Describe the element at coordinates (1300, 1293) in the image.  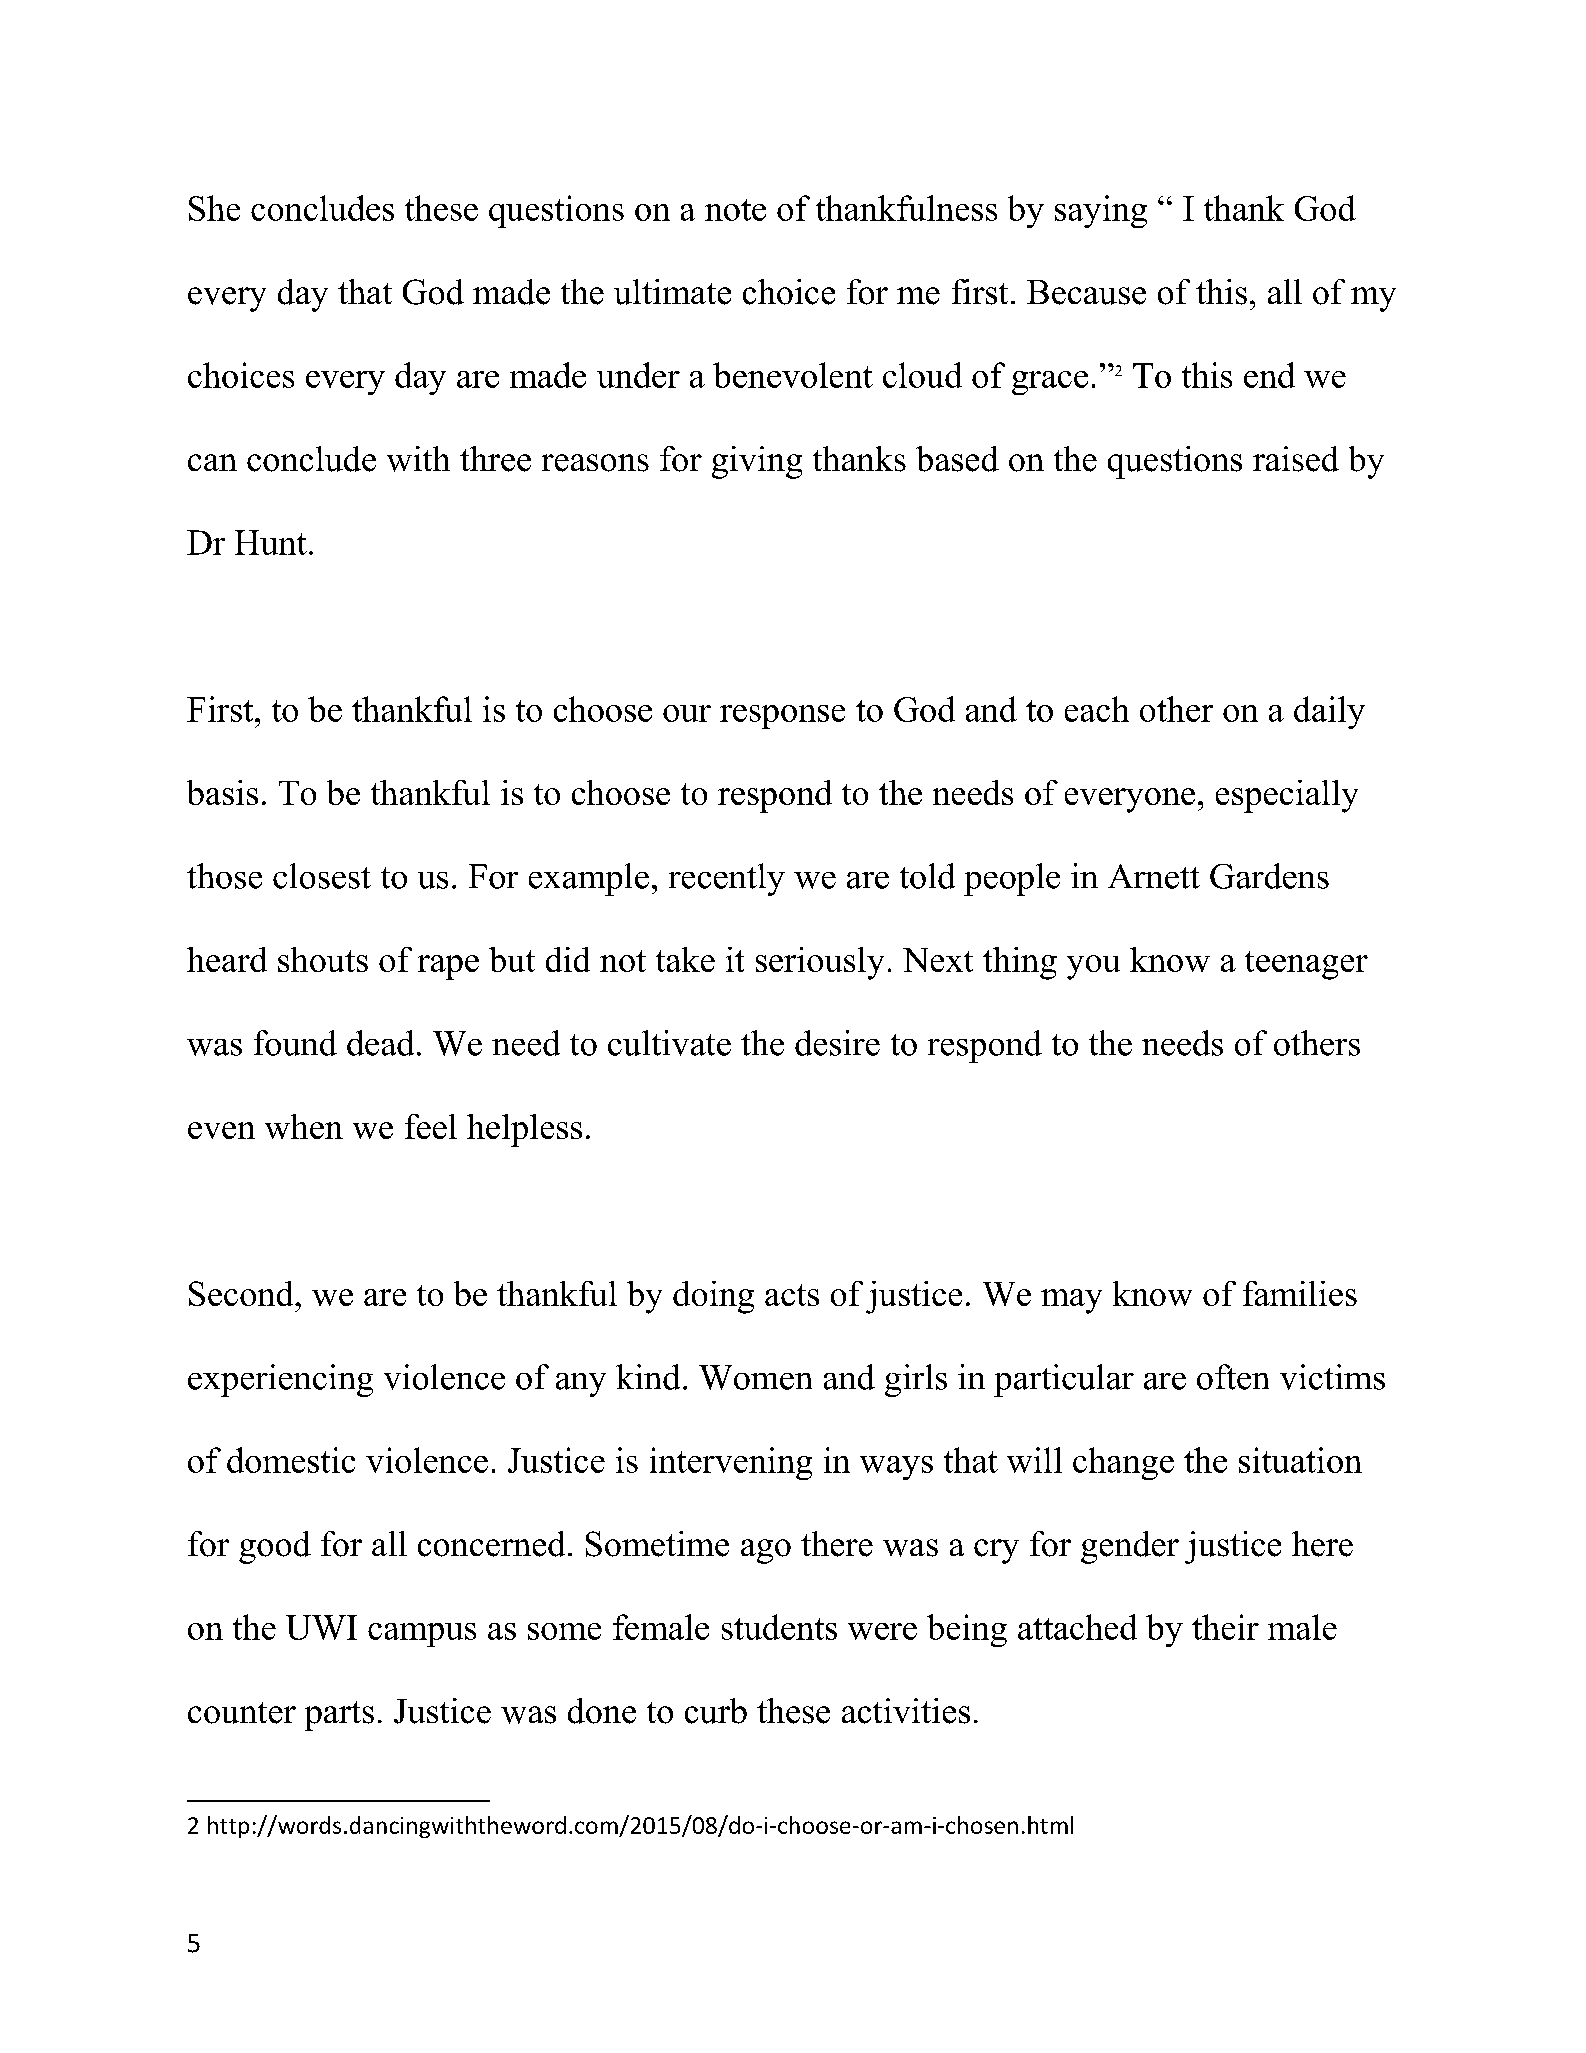
I see `families` at that location.
